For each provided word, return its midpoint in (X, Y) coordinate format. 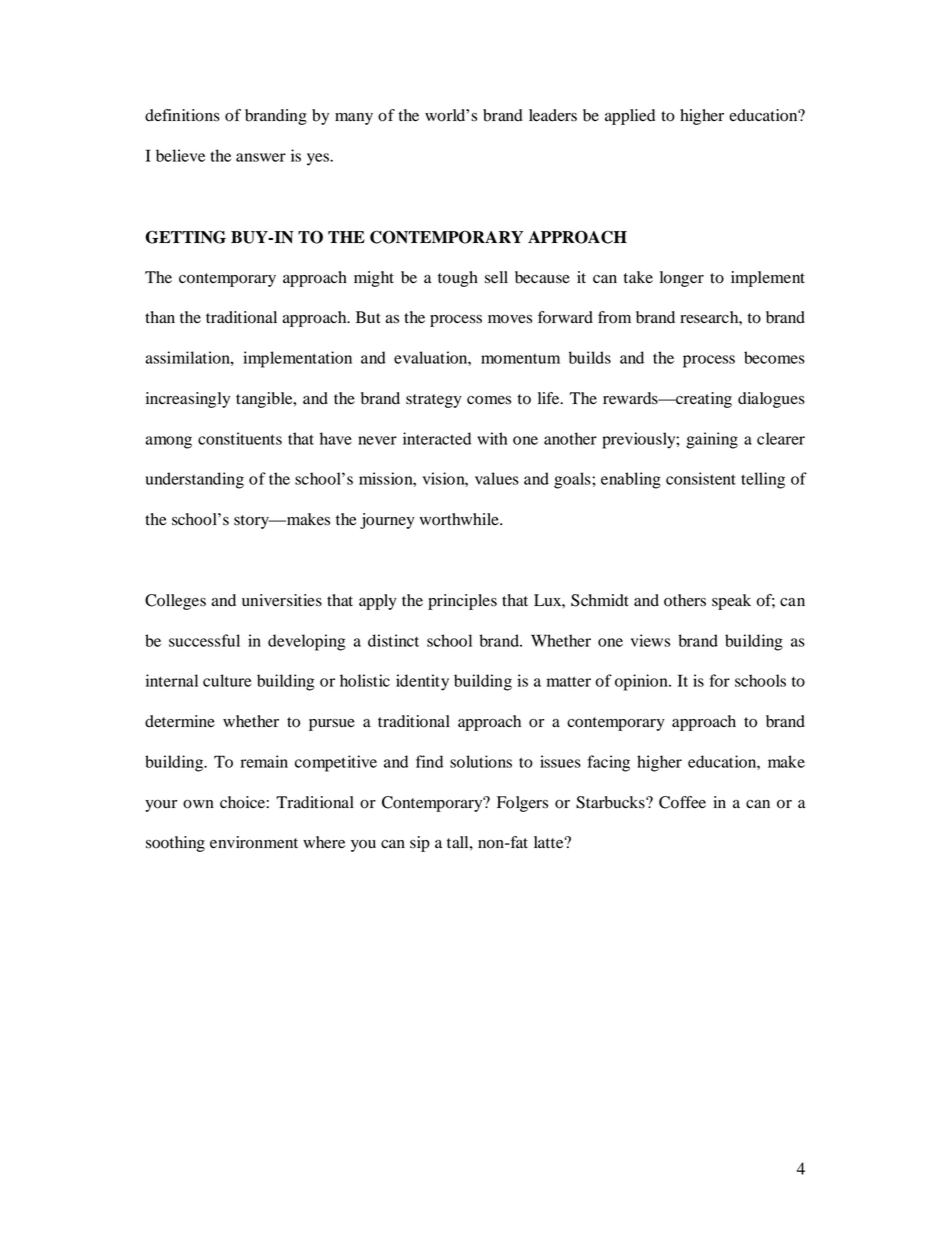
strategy (434, 401)
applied (630, 117)
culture (227, 680)
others (685, 600)
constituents (240, 438)
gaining (712, 440)
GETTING (185, 237)
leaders (553, 115)
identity (422, 682)
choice (243, 802)
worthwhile (460, 519)
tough (458, 279)
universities (282, 600)
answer (261, 157)
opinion (642, 682)
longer (682, 279)
